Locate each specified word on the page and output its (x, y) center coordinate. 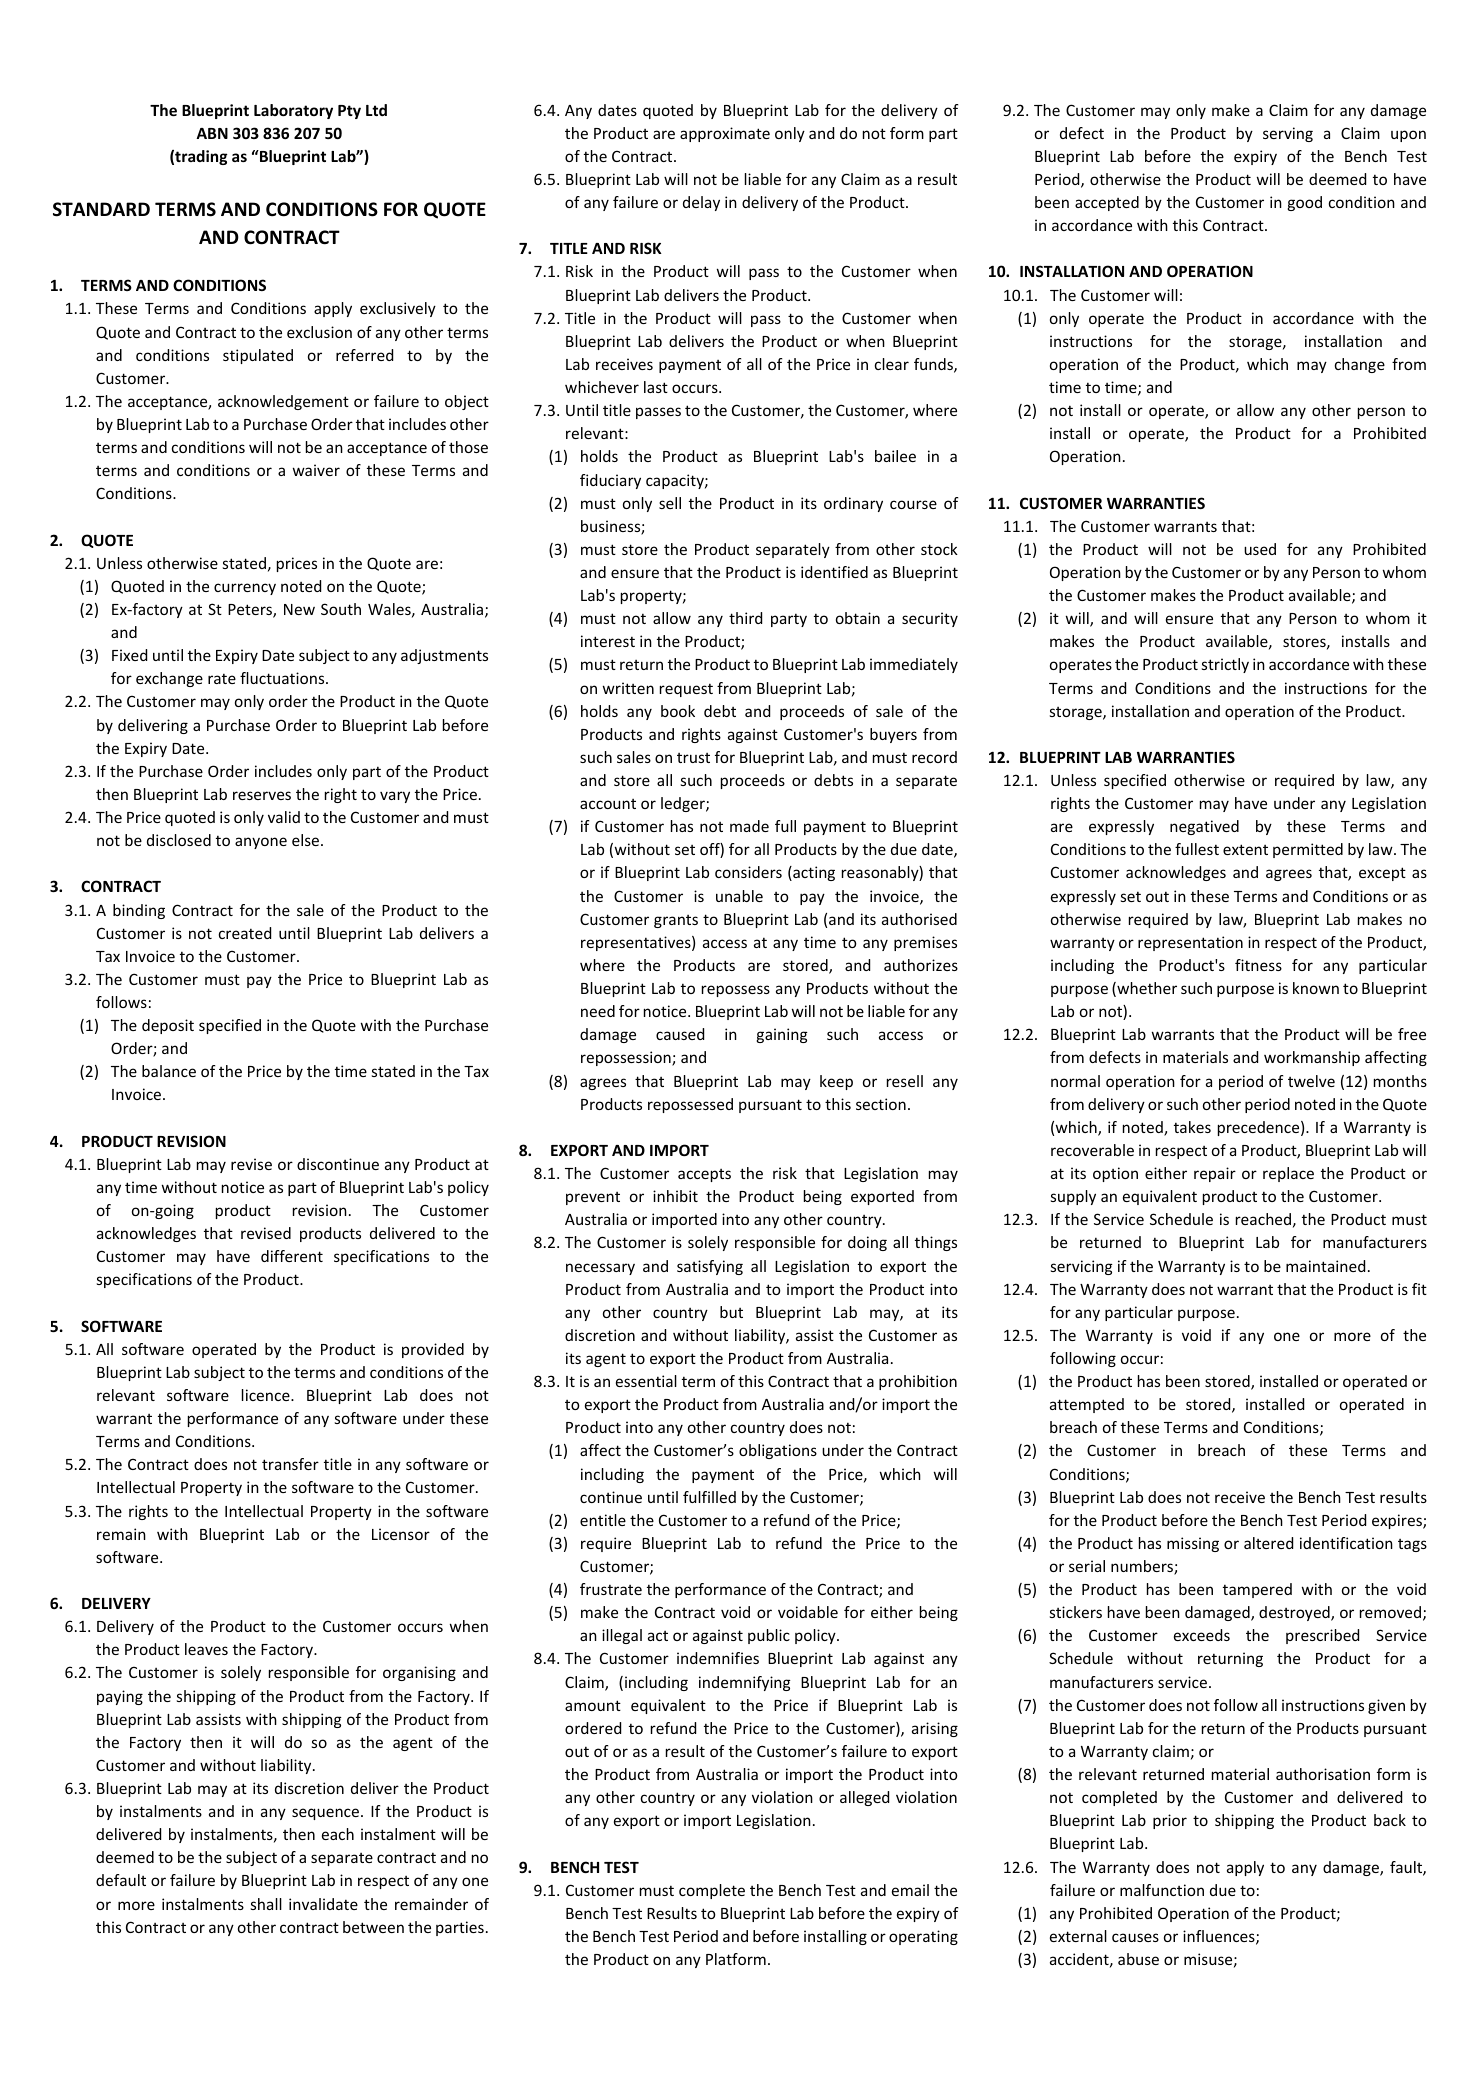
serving (1288, 134)
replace (1288, 1174)
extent (1245, 849)
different (292, 1256)
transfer (290, 1464)
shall (266, 1904)
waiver (316, 470)
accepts (704, 1175)
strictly (1225, 665)
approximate (725, 134)
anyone (261, 843)
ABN (212, 133)
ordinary (853, 504)
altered (1268, 1543)
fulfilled (709, 1497)
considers (748, 872)
